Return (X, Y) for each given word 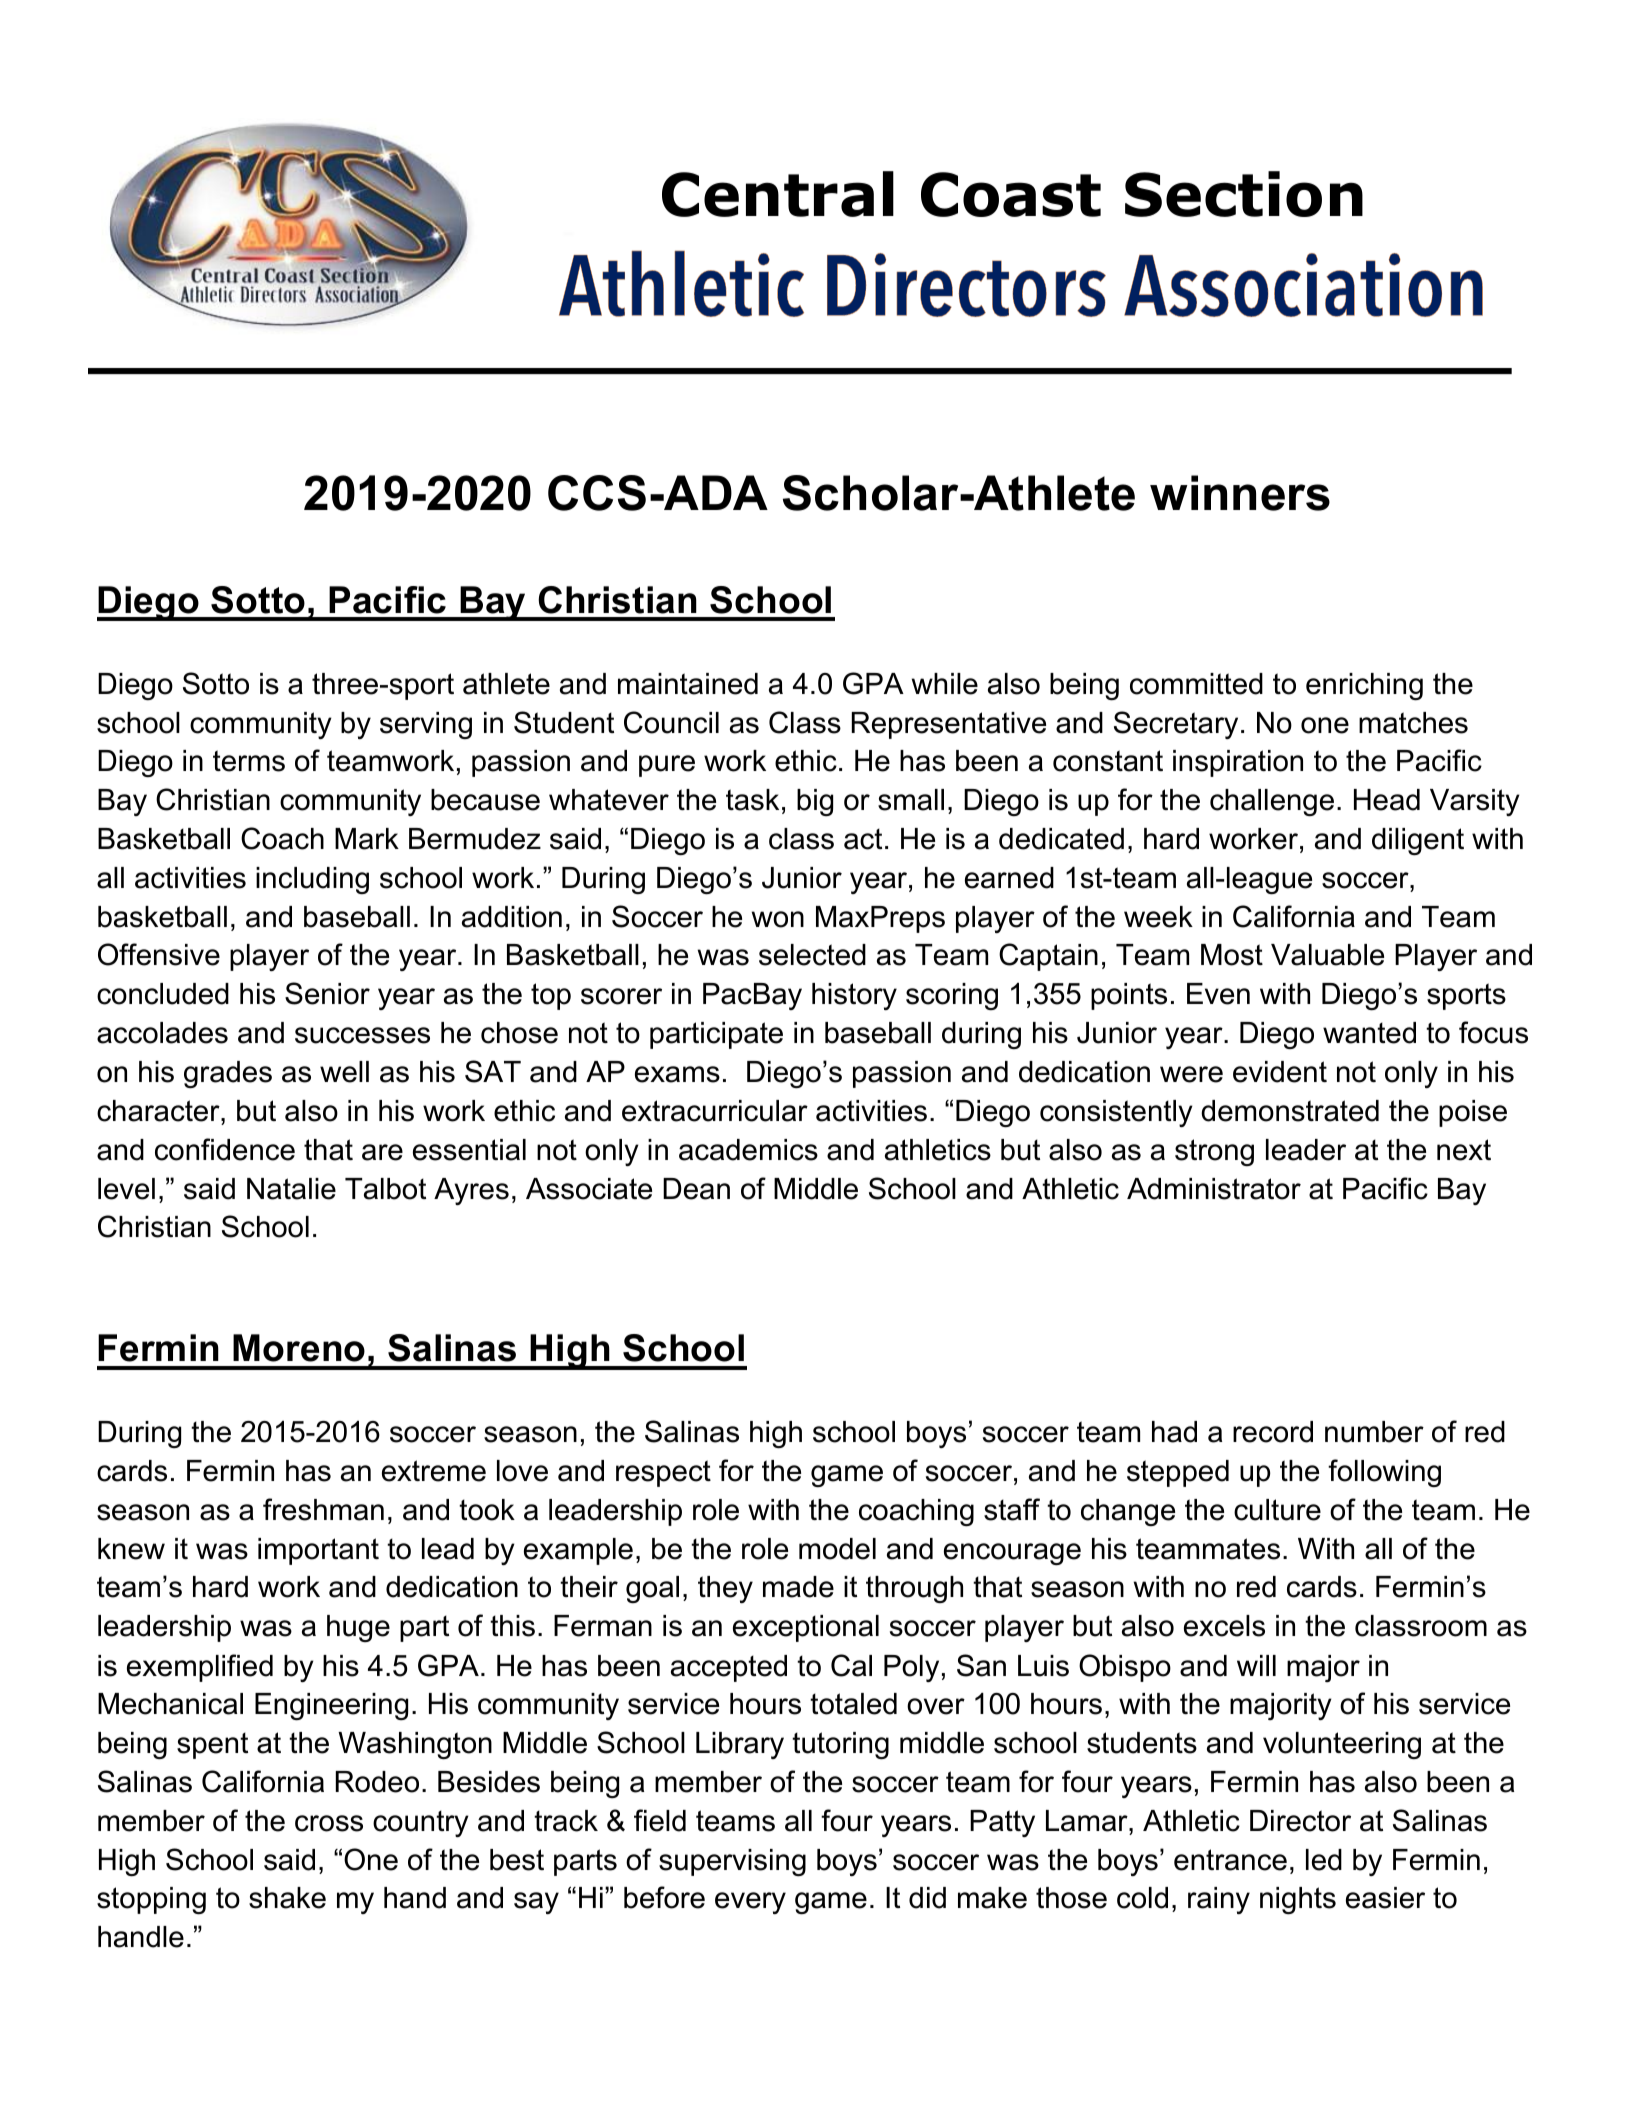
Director (1300, 1821)
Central (778, 194)
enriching (1364, 686)
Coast (1011, 194)
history (854, 996)
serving (426, 725)
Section (1244, 194)
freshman (323, 1509)
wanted (1369, 1033)
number (1374, 1432)
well (344, 1072)
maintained (688, 684)
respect (663, 1473)
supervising (732, 1862)
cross (329, 1823)
